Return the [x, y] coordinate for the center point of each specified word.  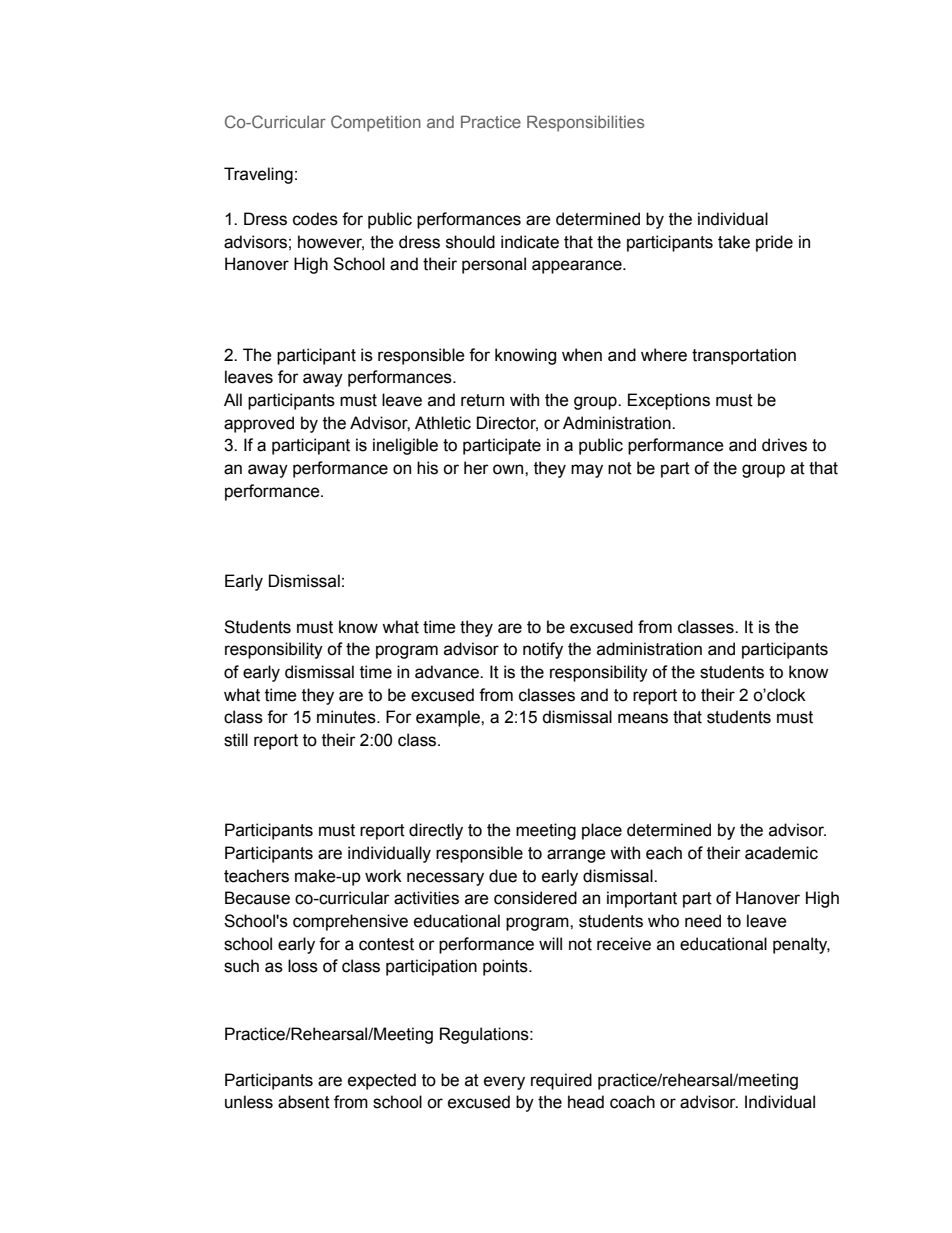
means [643, 718]
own [509, 469]
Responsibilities [585, 123]
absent [304, 1102]
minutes [347, 717]
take [734, 242]
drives [784, 445]
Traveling [258, 175]
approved [259, 424]
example [449, 718]
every [504, 1083]
